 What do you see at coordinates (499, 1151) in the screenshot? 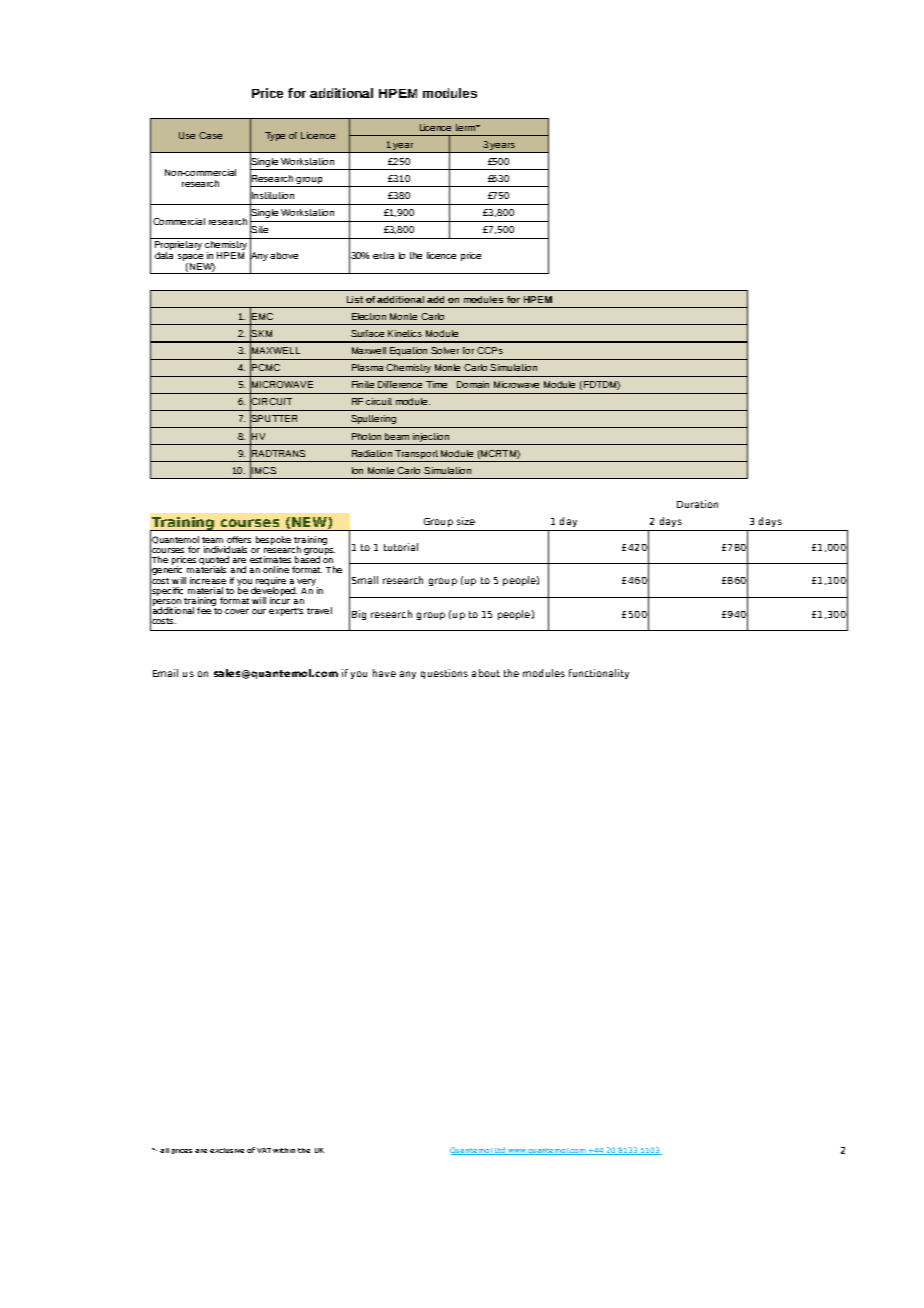
I see `Ltd` at bounding box center [499, 1151].
